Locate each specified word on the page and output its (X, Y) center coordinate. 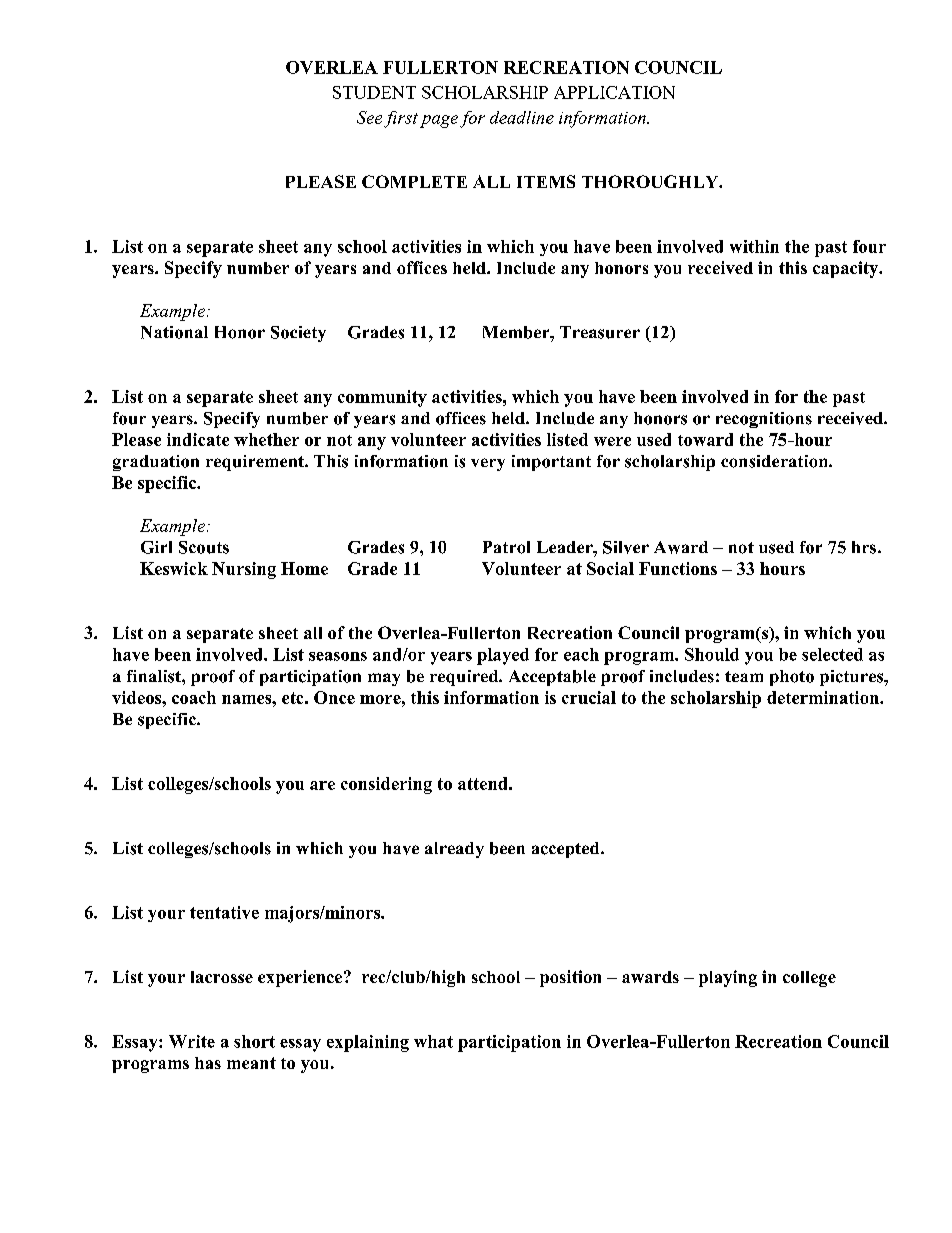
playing (728, 978)
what (433, 1041)
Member (517, 332)
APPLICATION (614, 92)
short (254, 1041)
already (454, 850)
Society (298, 334)
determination (824, 697)
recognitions (764, 420)
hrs (864, 547)
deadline (522, 117)
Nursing (244, 570)
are (322, 785)
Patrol (506, 547)
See (369, 117)
